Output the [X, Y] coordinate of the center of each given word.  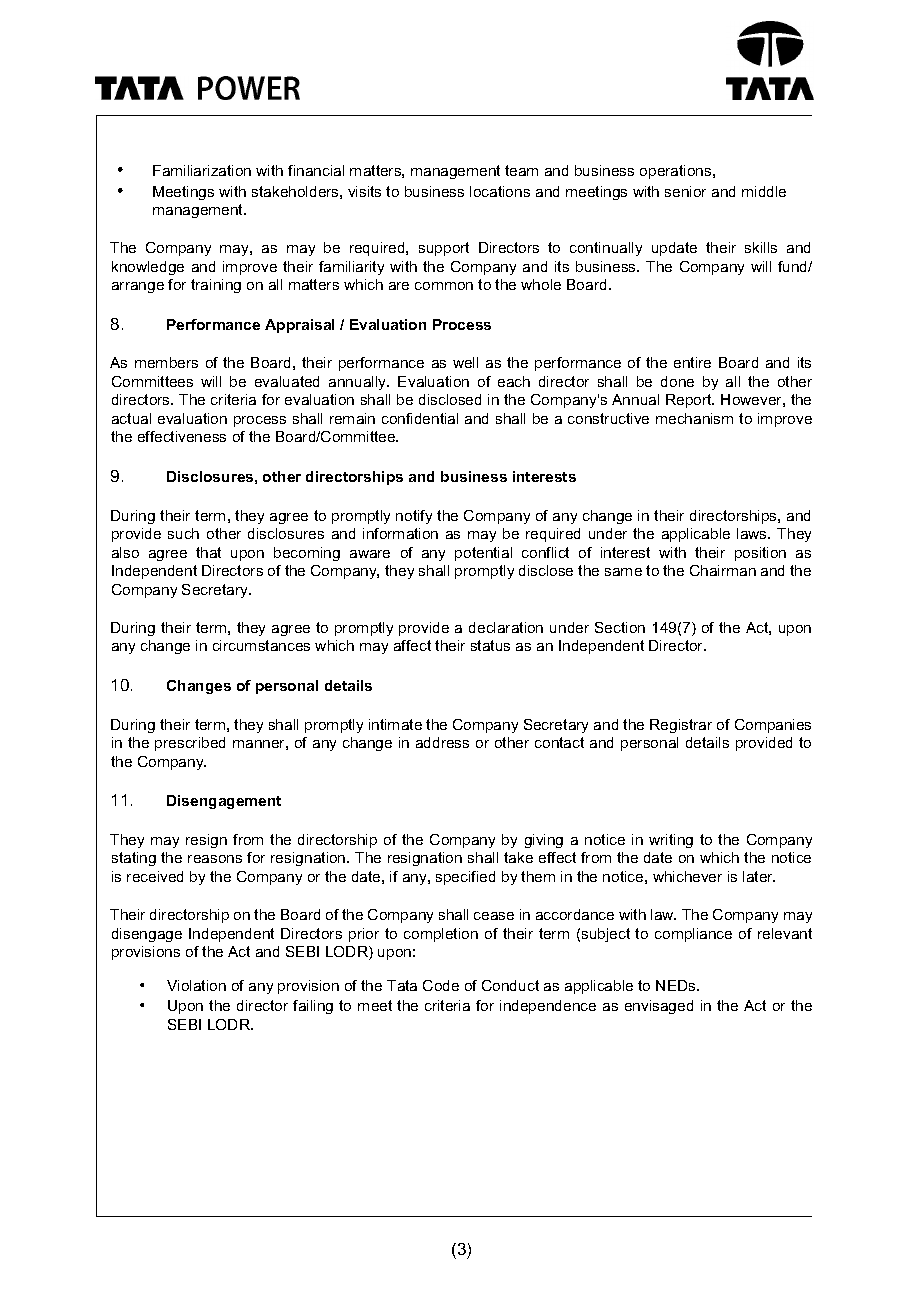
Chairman [723, 570]
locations [500, 191]
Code [441, 985]
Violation [196, 985]
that [208, 552]
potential [483, 554]
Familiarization [202, 170]
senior [685, 191]
